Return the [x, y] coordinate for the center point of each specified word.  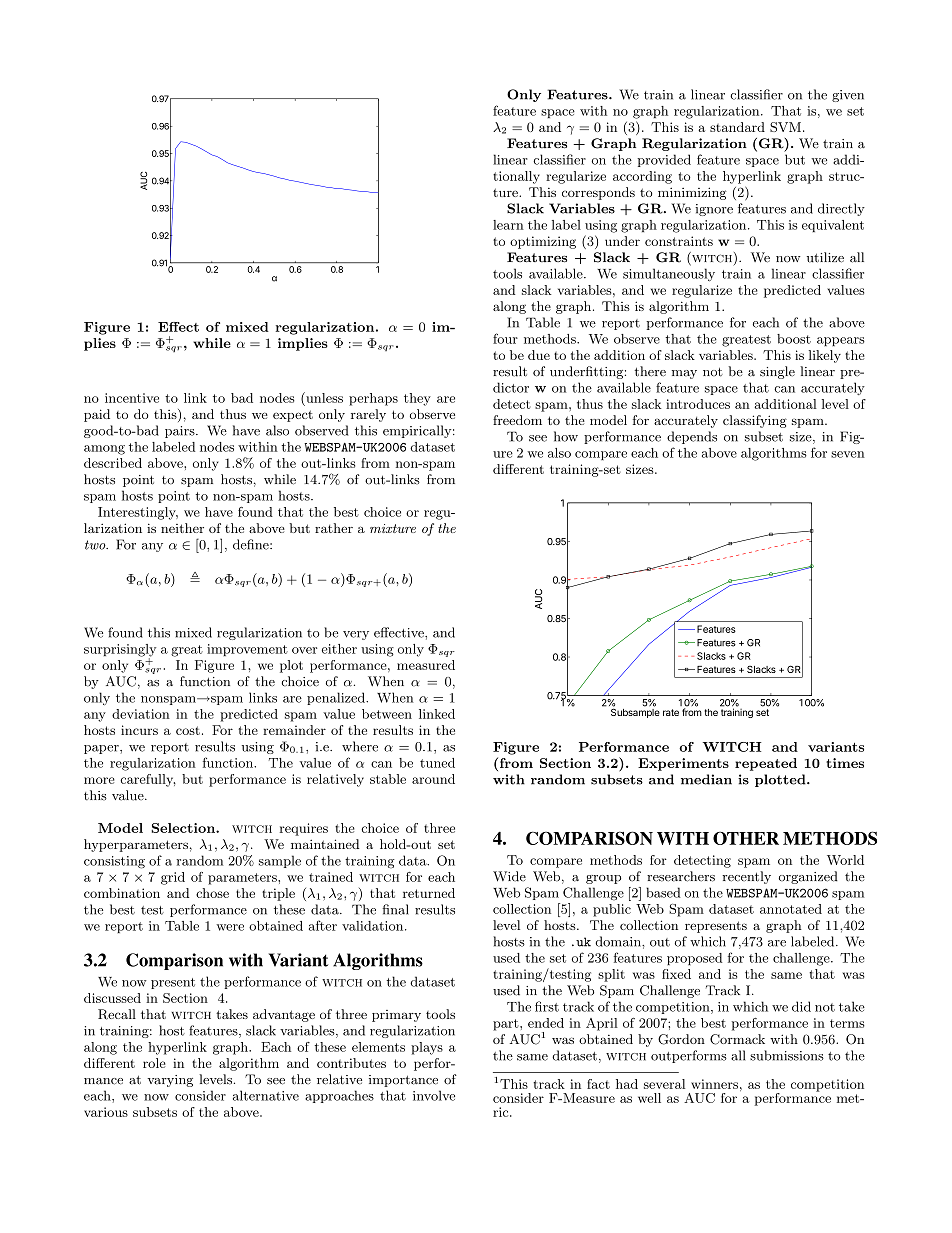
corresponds [598, 193]
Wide [509, 876]
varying [170, 1081]
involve [434, 1095]
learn [508, 225]
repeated [766, 764]
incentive [132, 398]
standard [737, 127]
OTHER [746, 838]
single [777, 372]
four [505, 338]
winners [714, 1084]
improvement [247, 650]
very [356, 635]
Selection [184, 828]
